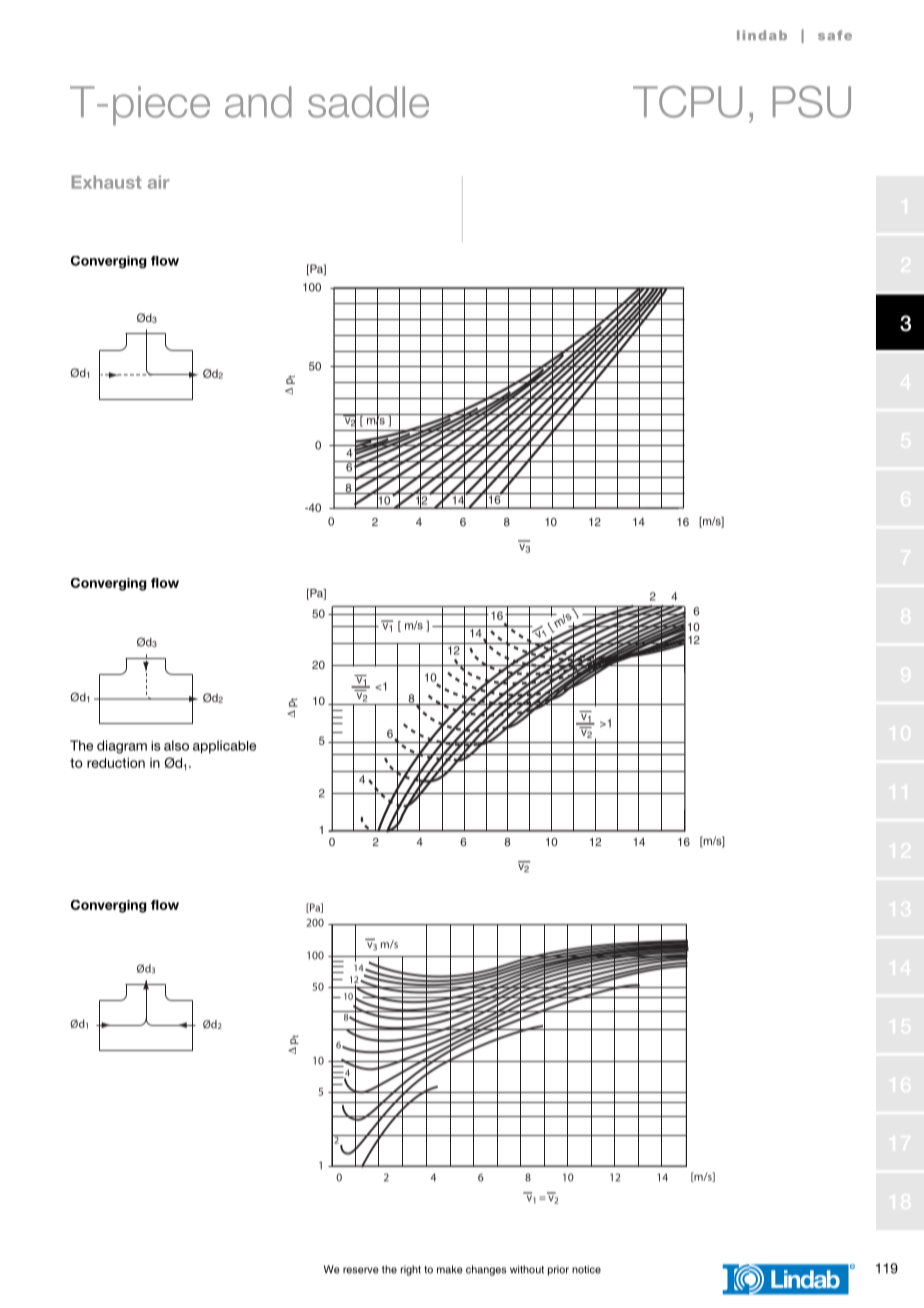 The image size is (924, 1308). I want to click on PSU, so click(812, 102).
